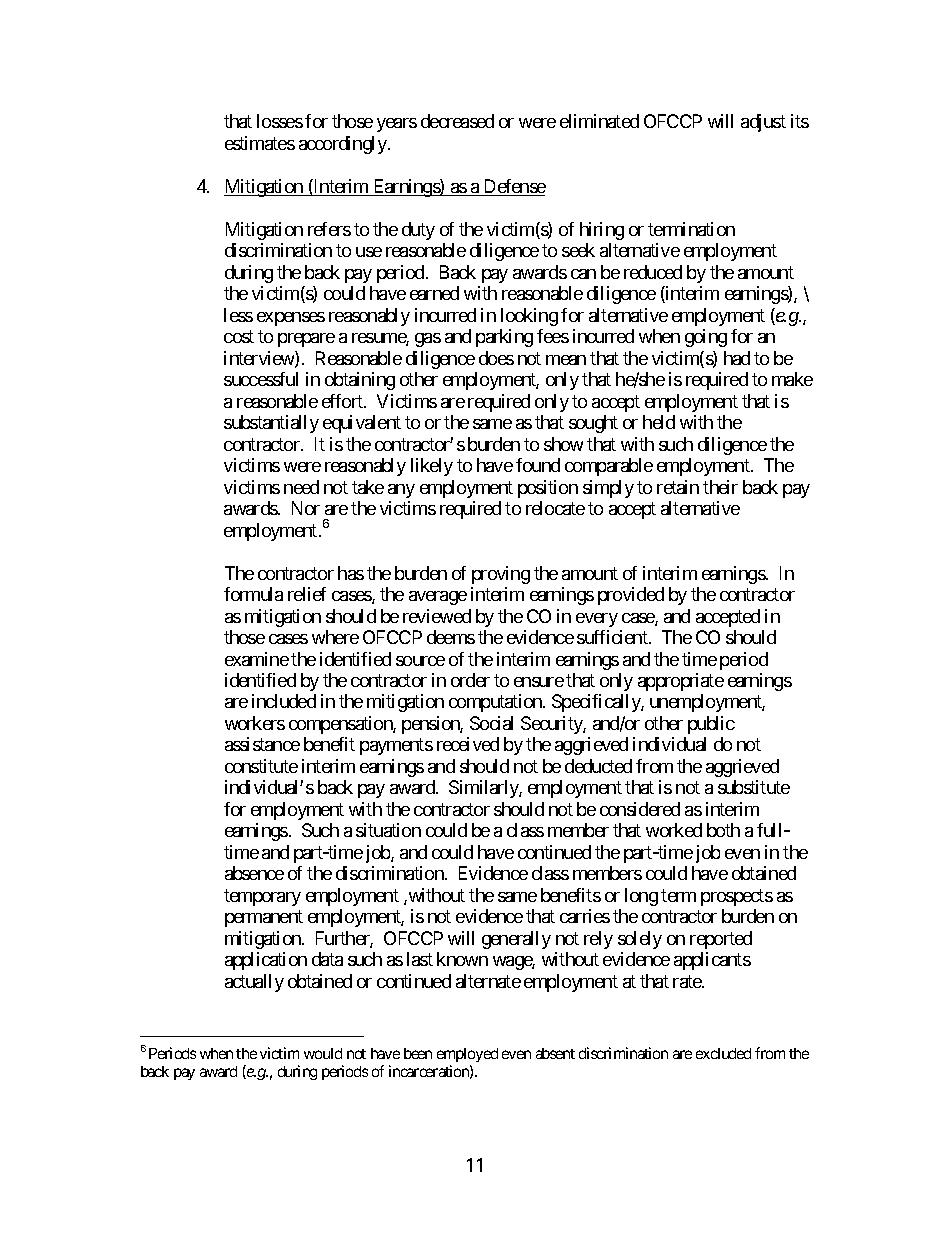 This page has height=1233, width=952. Describe the element at coordinates (513, 187) in the page. I see `Defense` at that location.
